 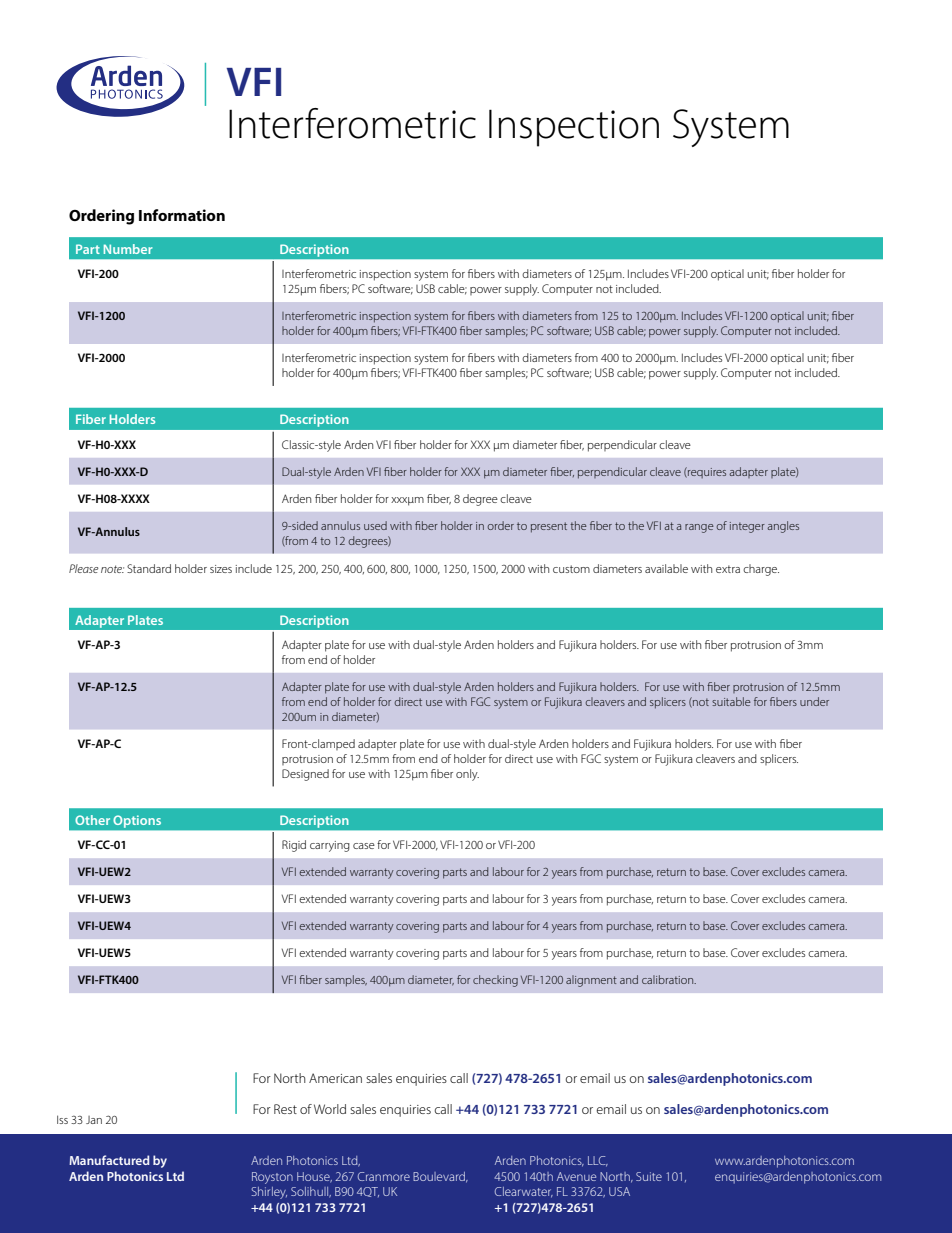 What do you see at coordinates (524, 1192) in the document?
I see `Clearwater` at bounding box center [524, 1192].
